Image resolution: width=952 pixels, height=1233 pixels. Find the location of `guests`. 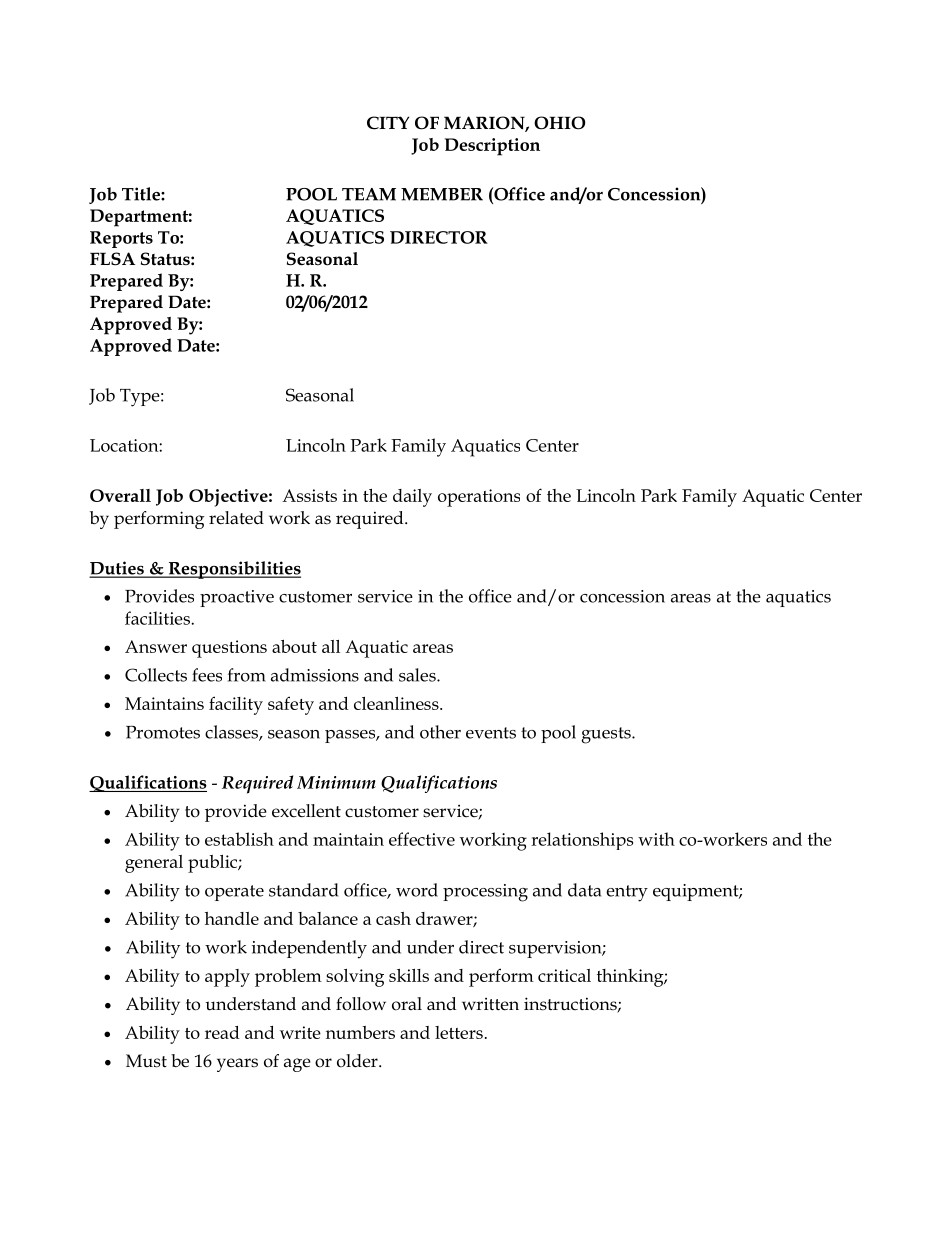

guests is located at coordinates (607, 735).
